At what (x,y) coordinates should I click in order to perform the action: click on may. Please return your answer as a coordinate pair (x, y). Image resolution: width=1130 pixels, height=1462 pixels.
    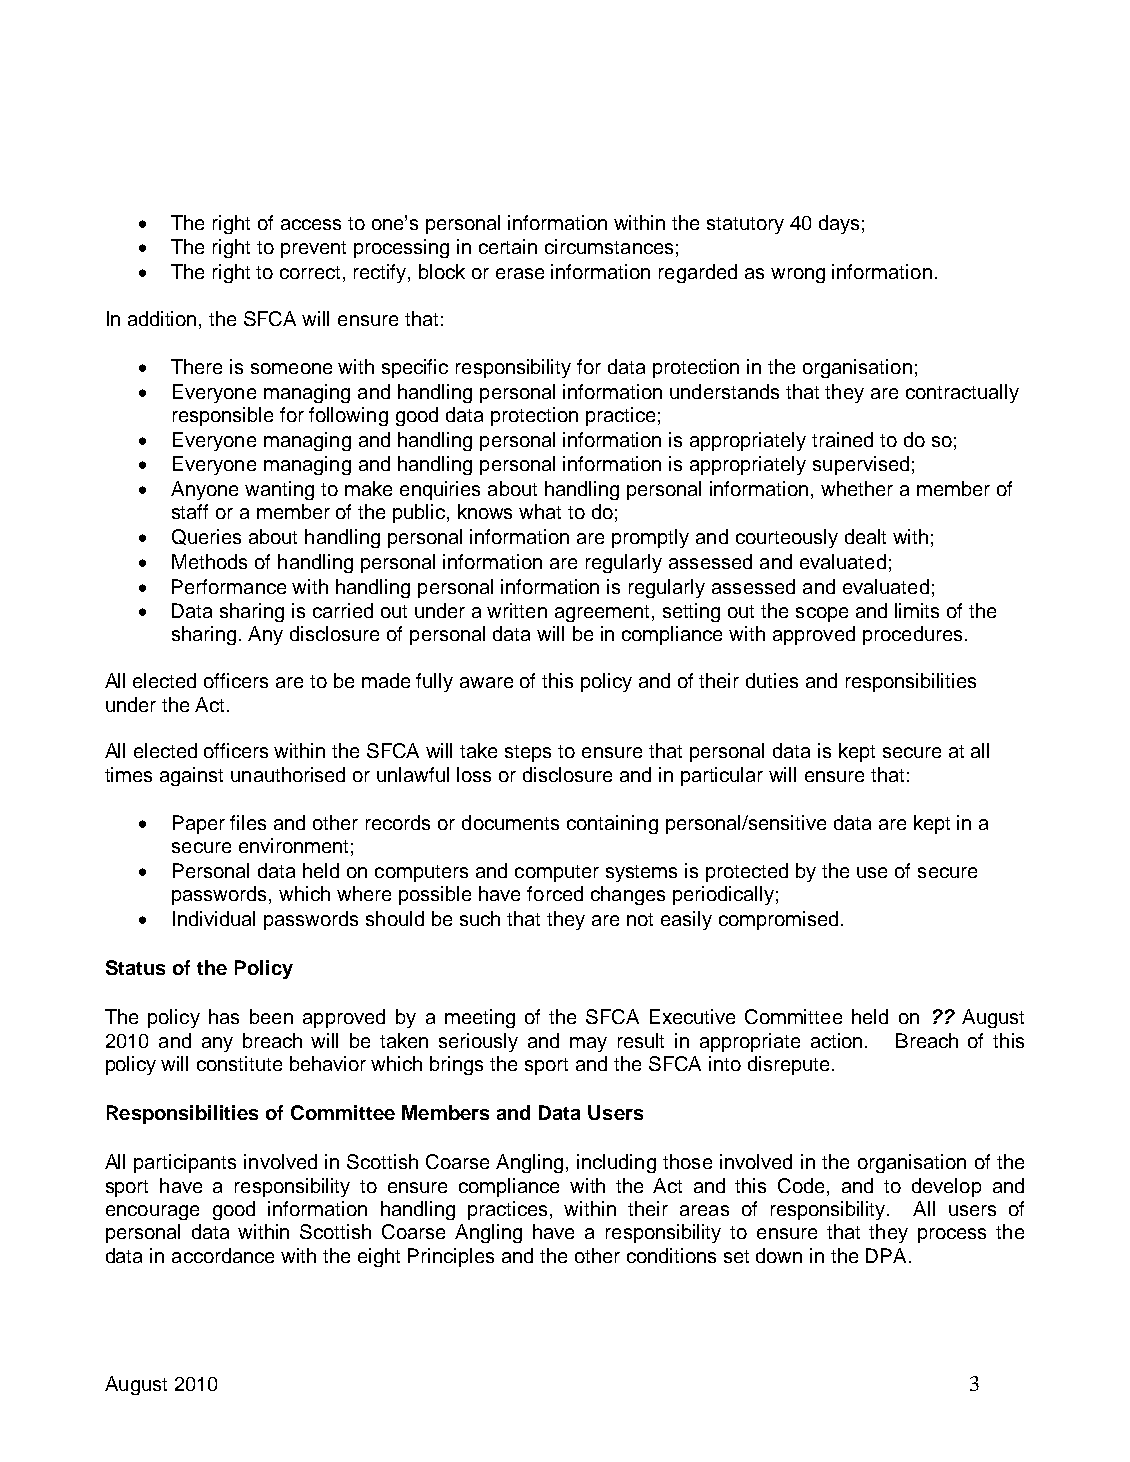
    Looking at the image, I should click on (588, 1044).
